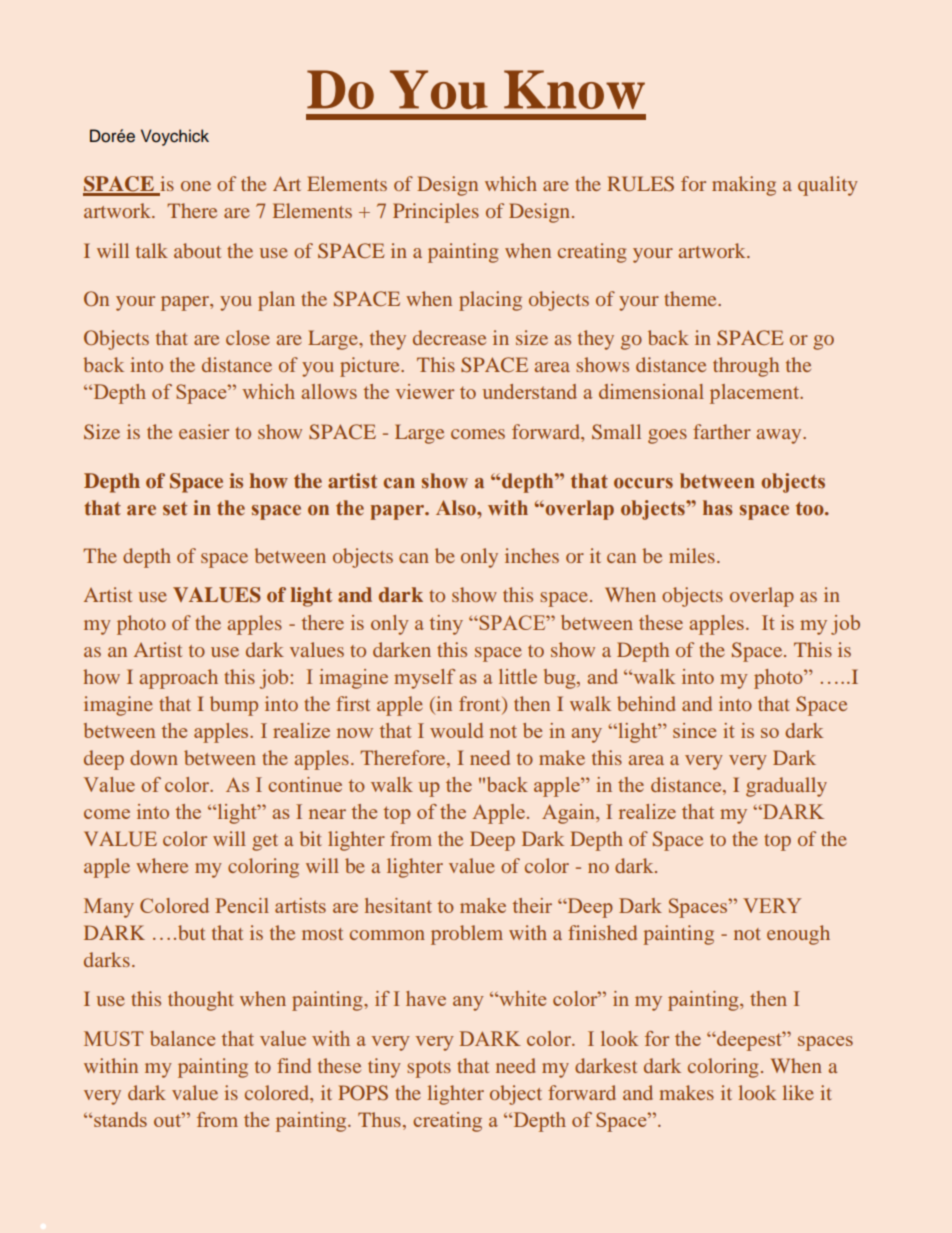 This screenshot has width=952, height=1233. I want to click on one, so click(196, 186).
